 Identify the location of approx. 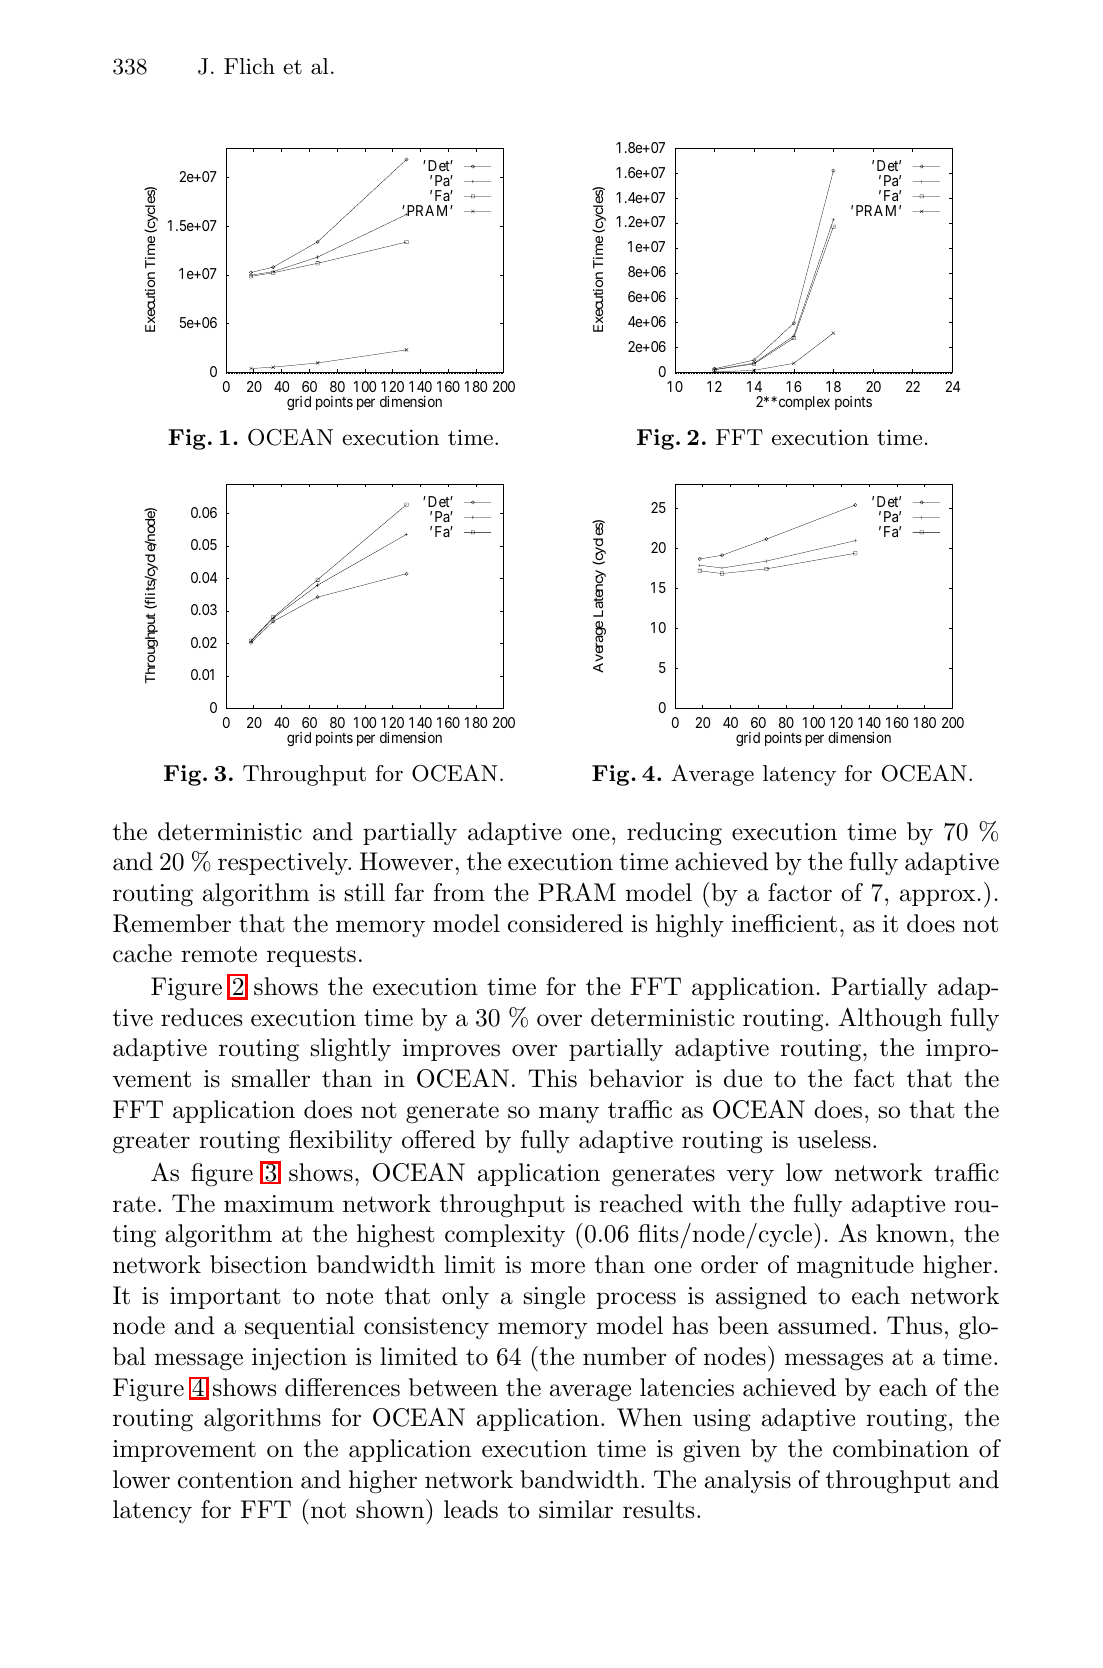
(937, 897).
